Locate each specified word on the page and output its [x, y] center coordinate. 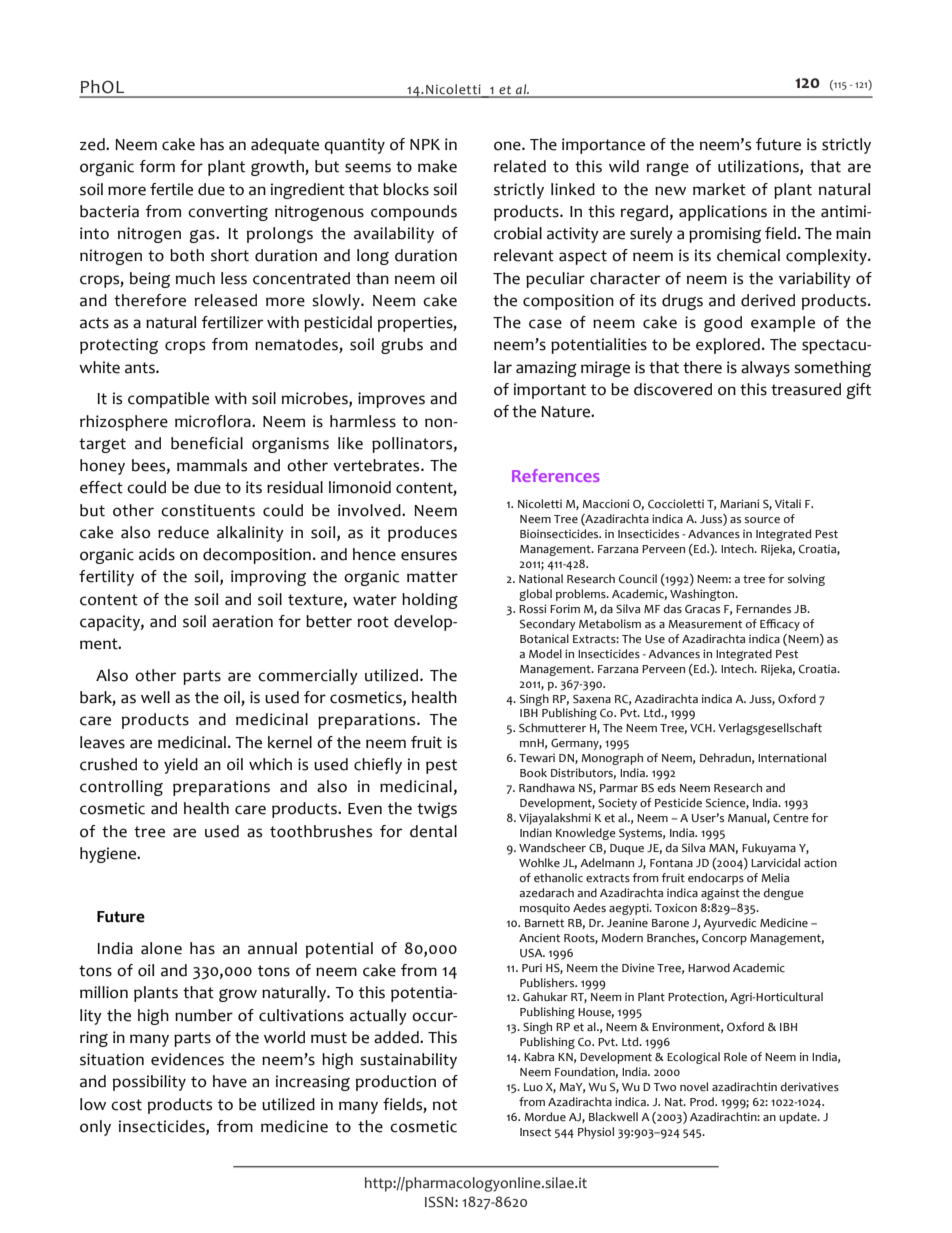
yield [181, 766]
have [230, 1081]
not [445, 1105]
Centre [791, 818]
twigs [437, 810]
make [437, 166]
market [719, 189]
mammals [212, 465]
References [556, 475]
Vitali [788, 503]
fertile [171, 189]
